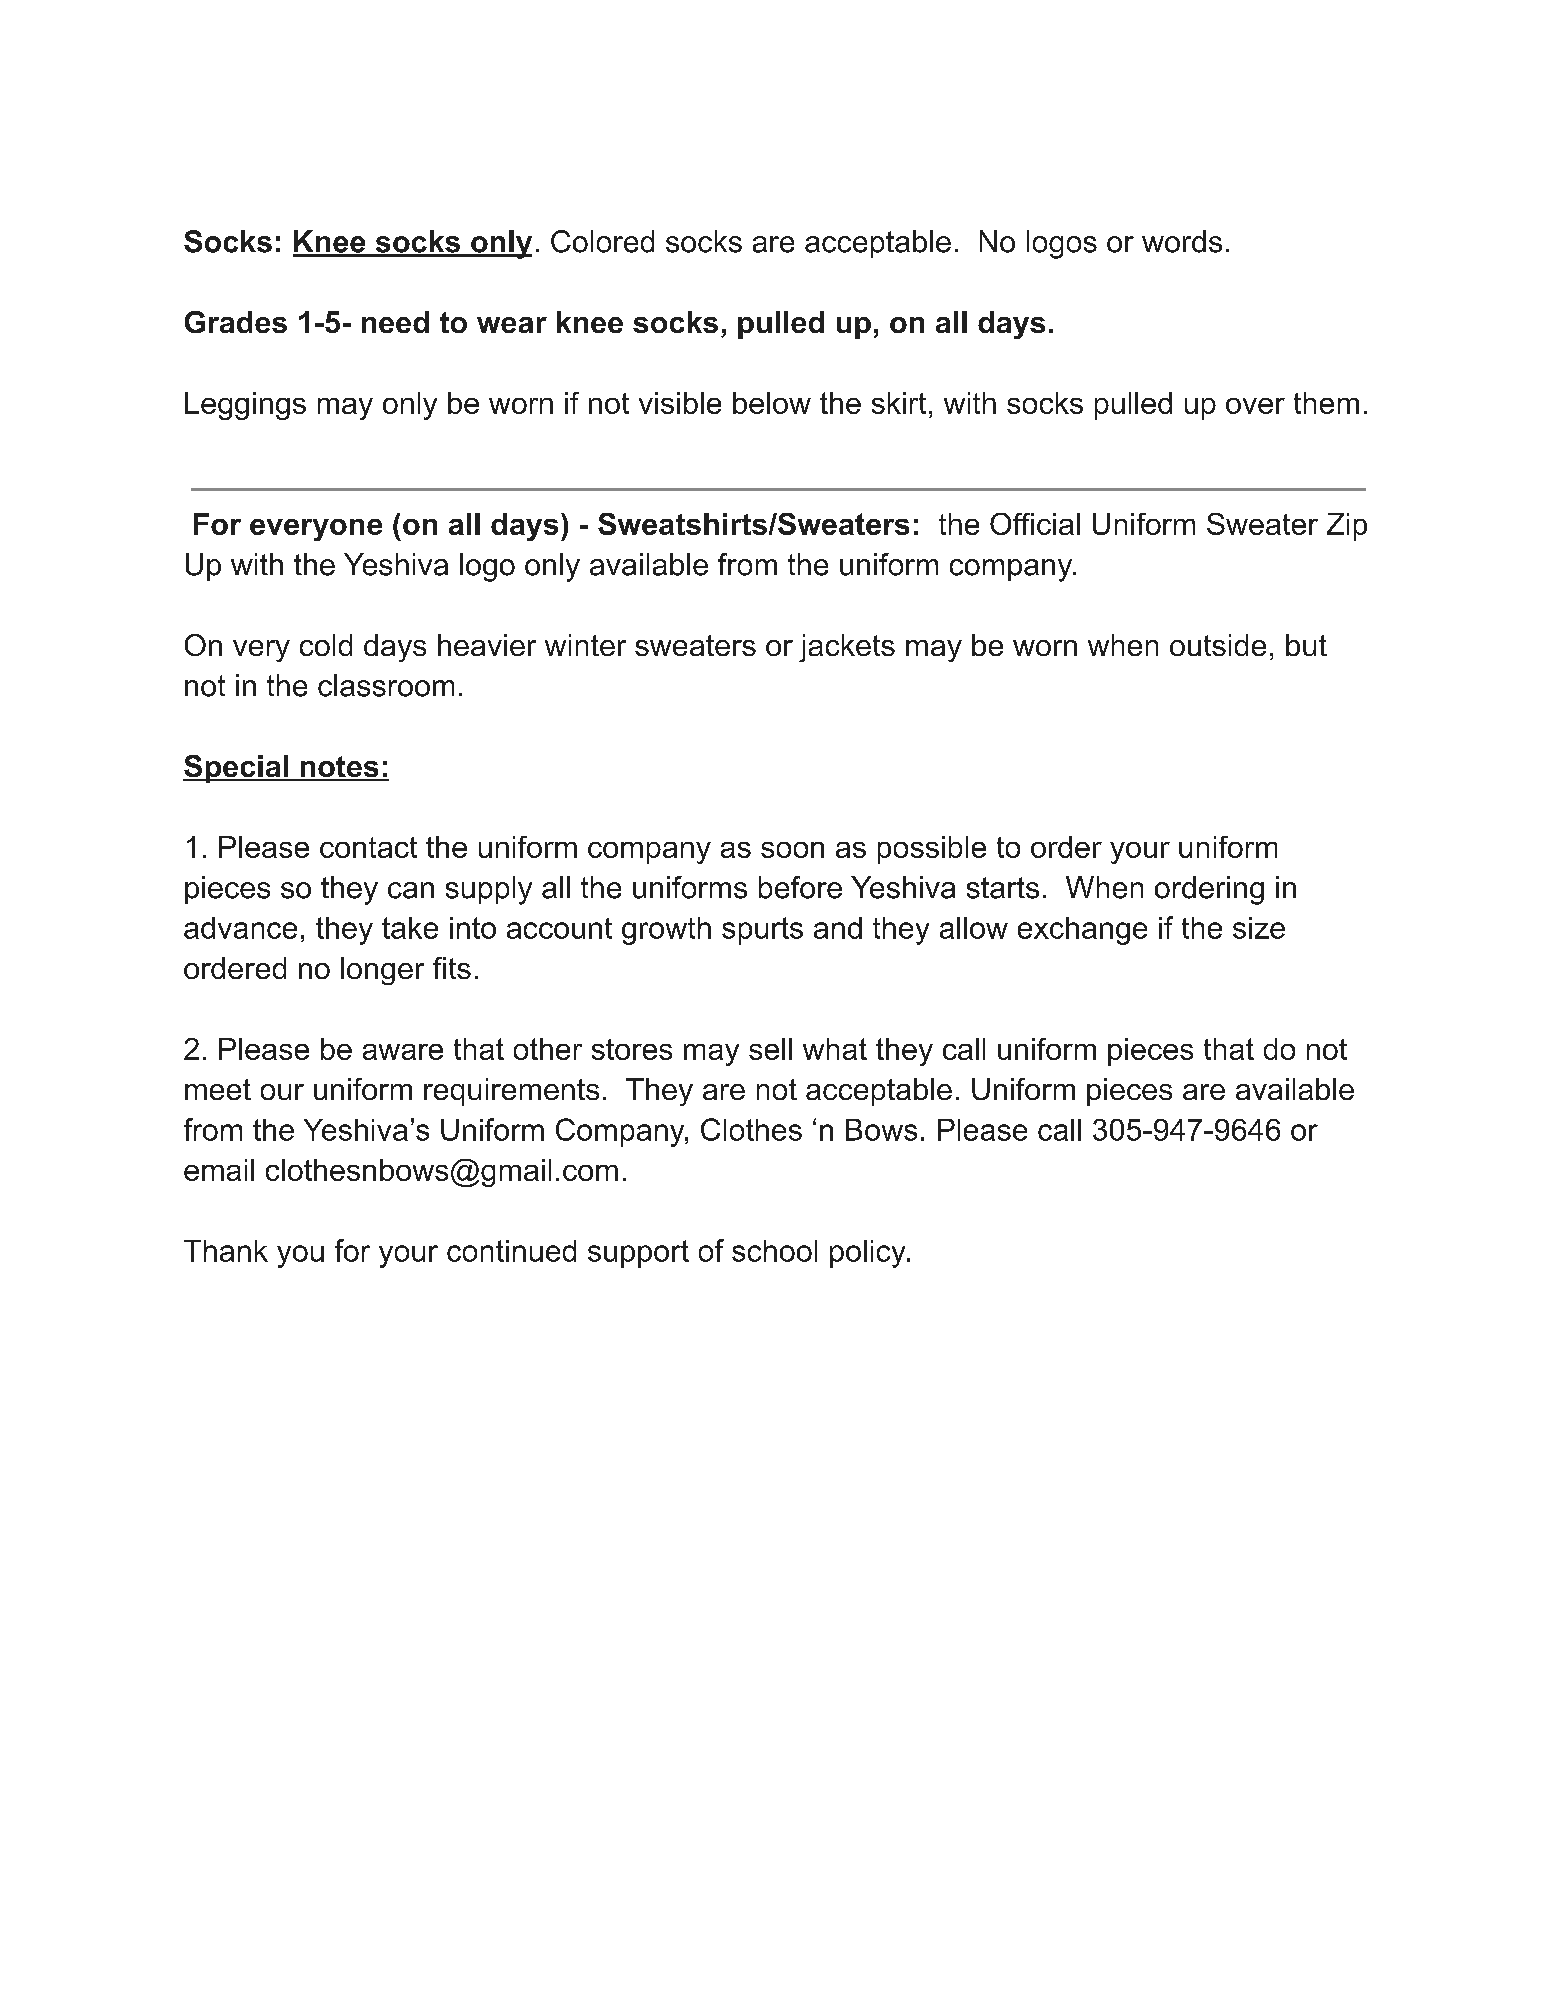 This document has height=2015, width=1557. Describe the element at coordinates (847, 648) in the document. I see `jackets` at that location.
